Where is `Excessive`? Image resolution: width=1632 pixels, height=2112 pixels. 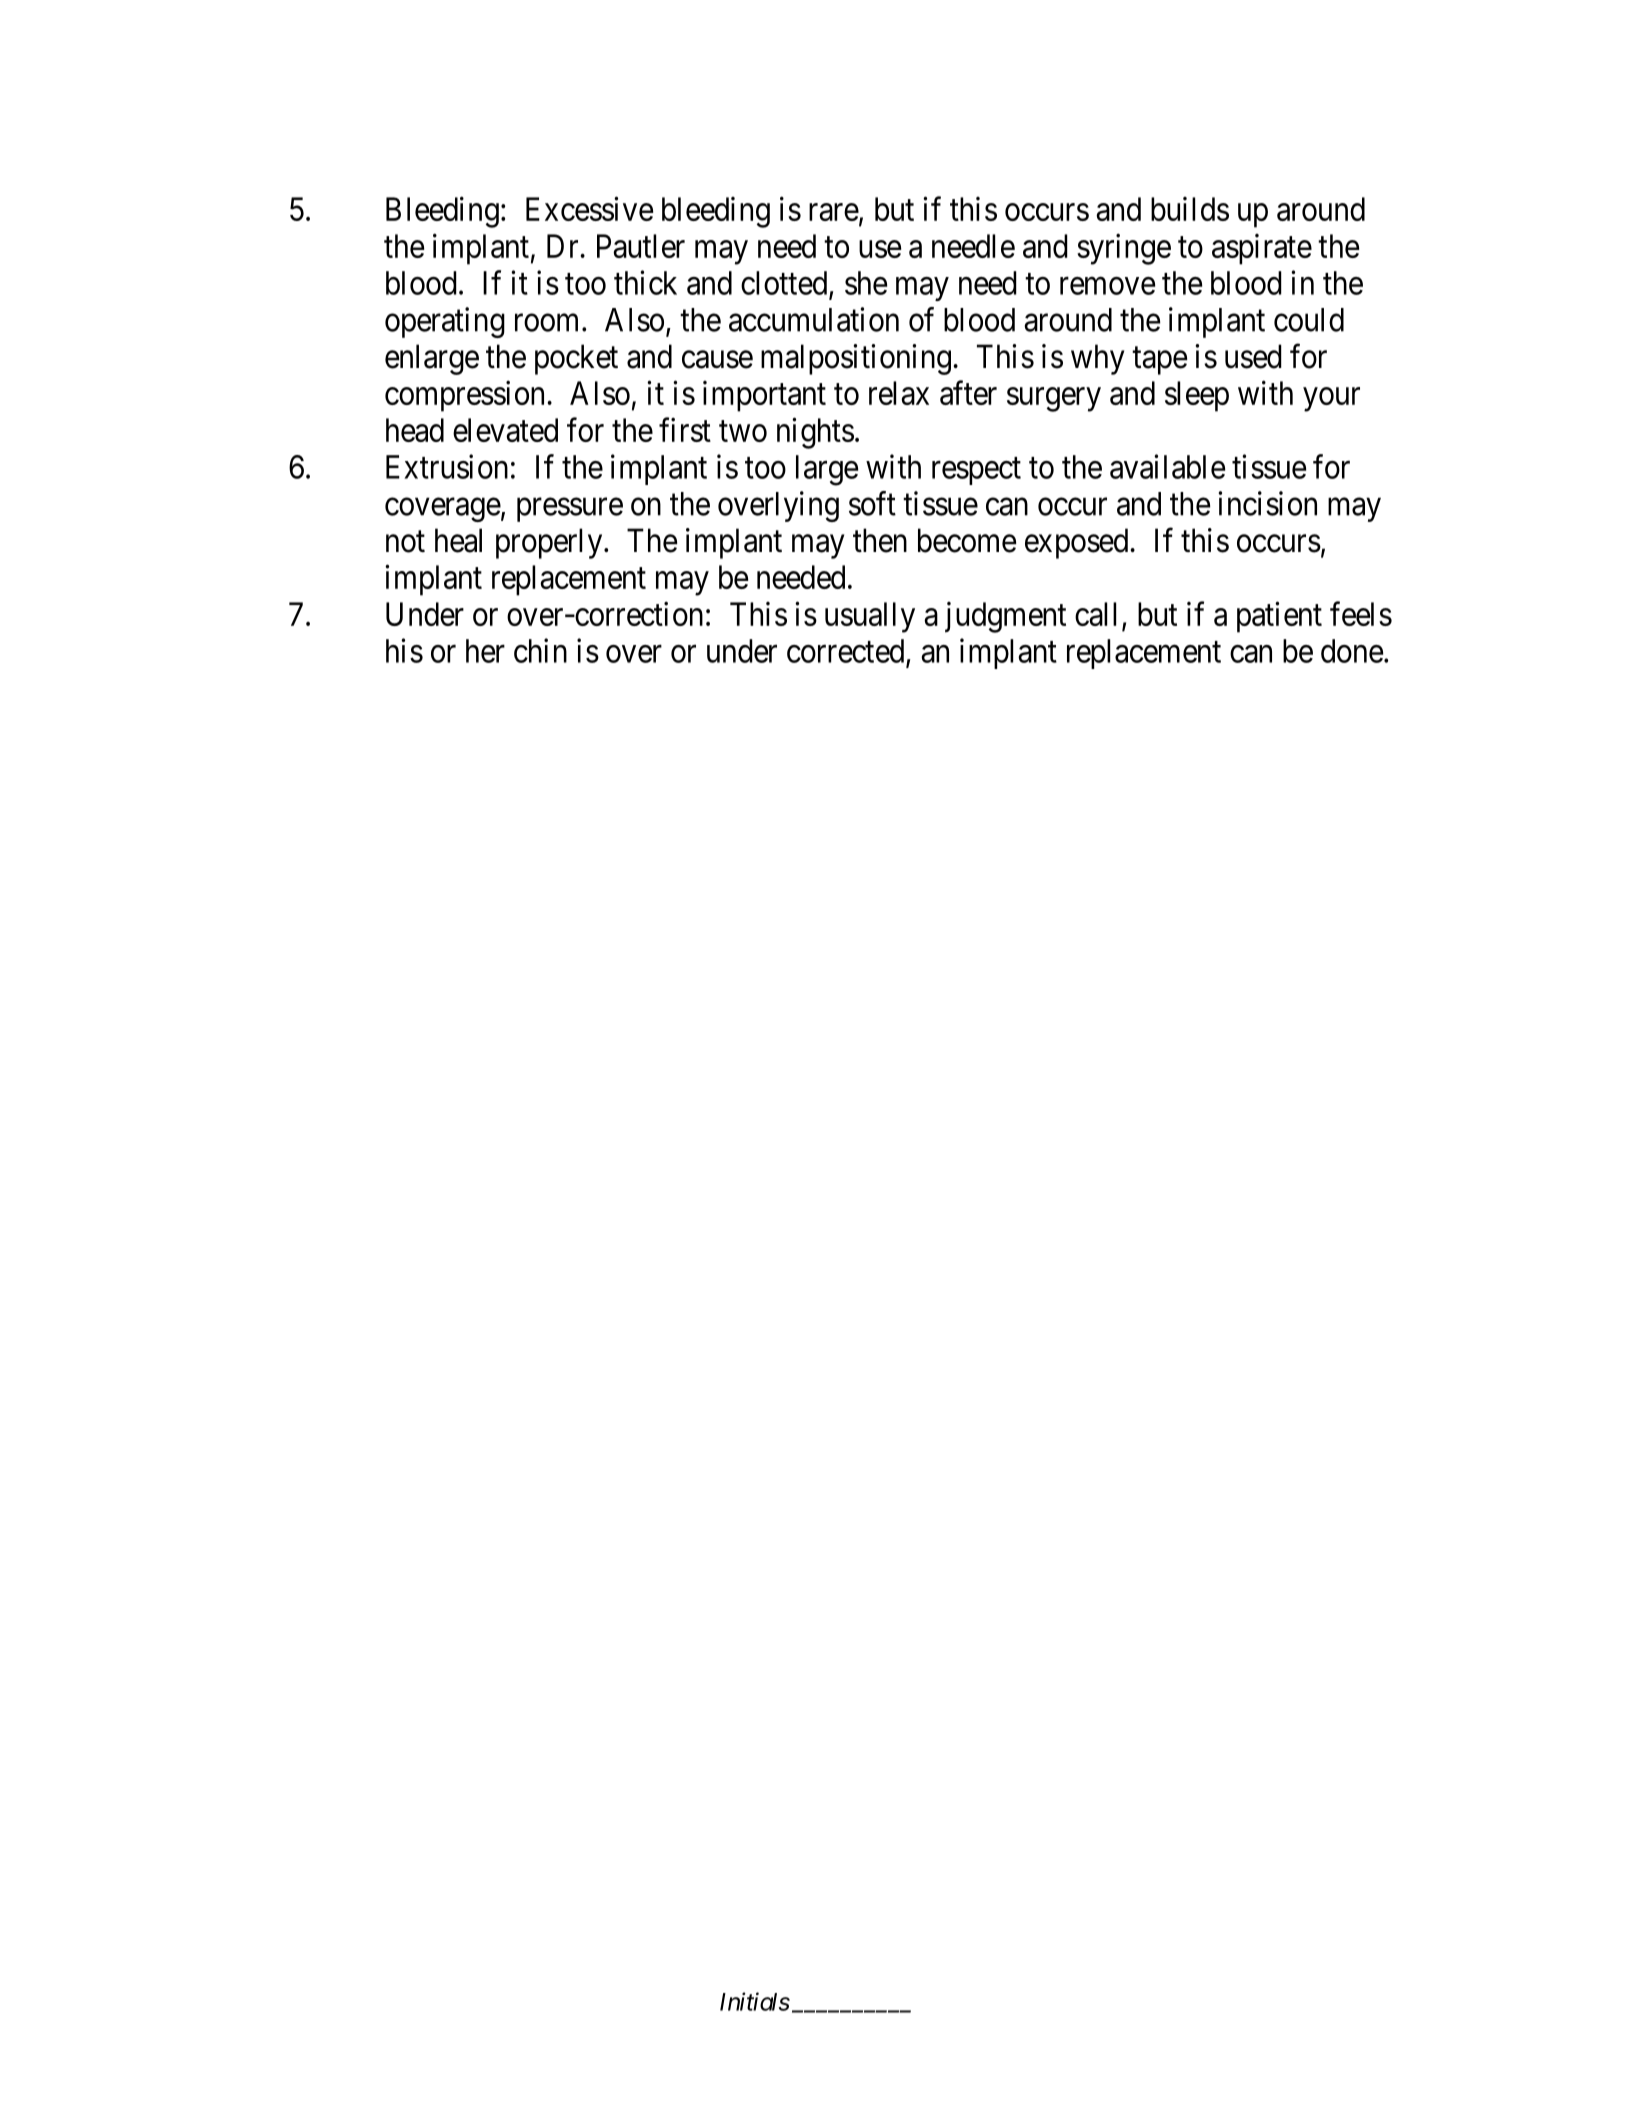
Excessive is located at coordinates (589, 209).
